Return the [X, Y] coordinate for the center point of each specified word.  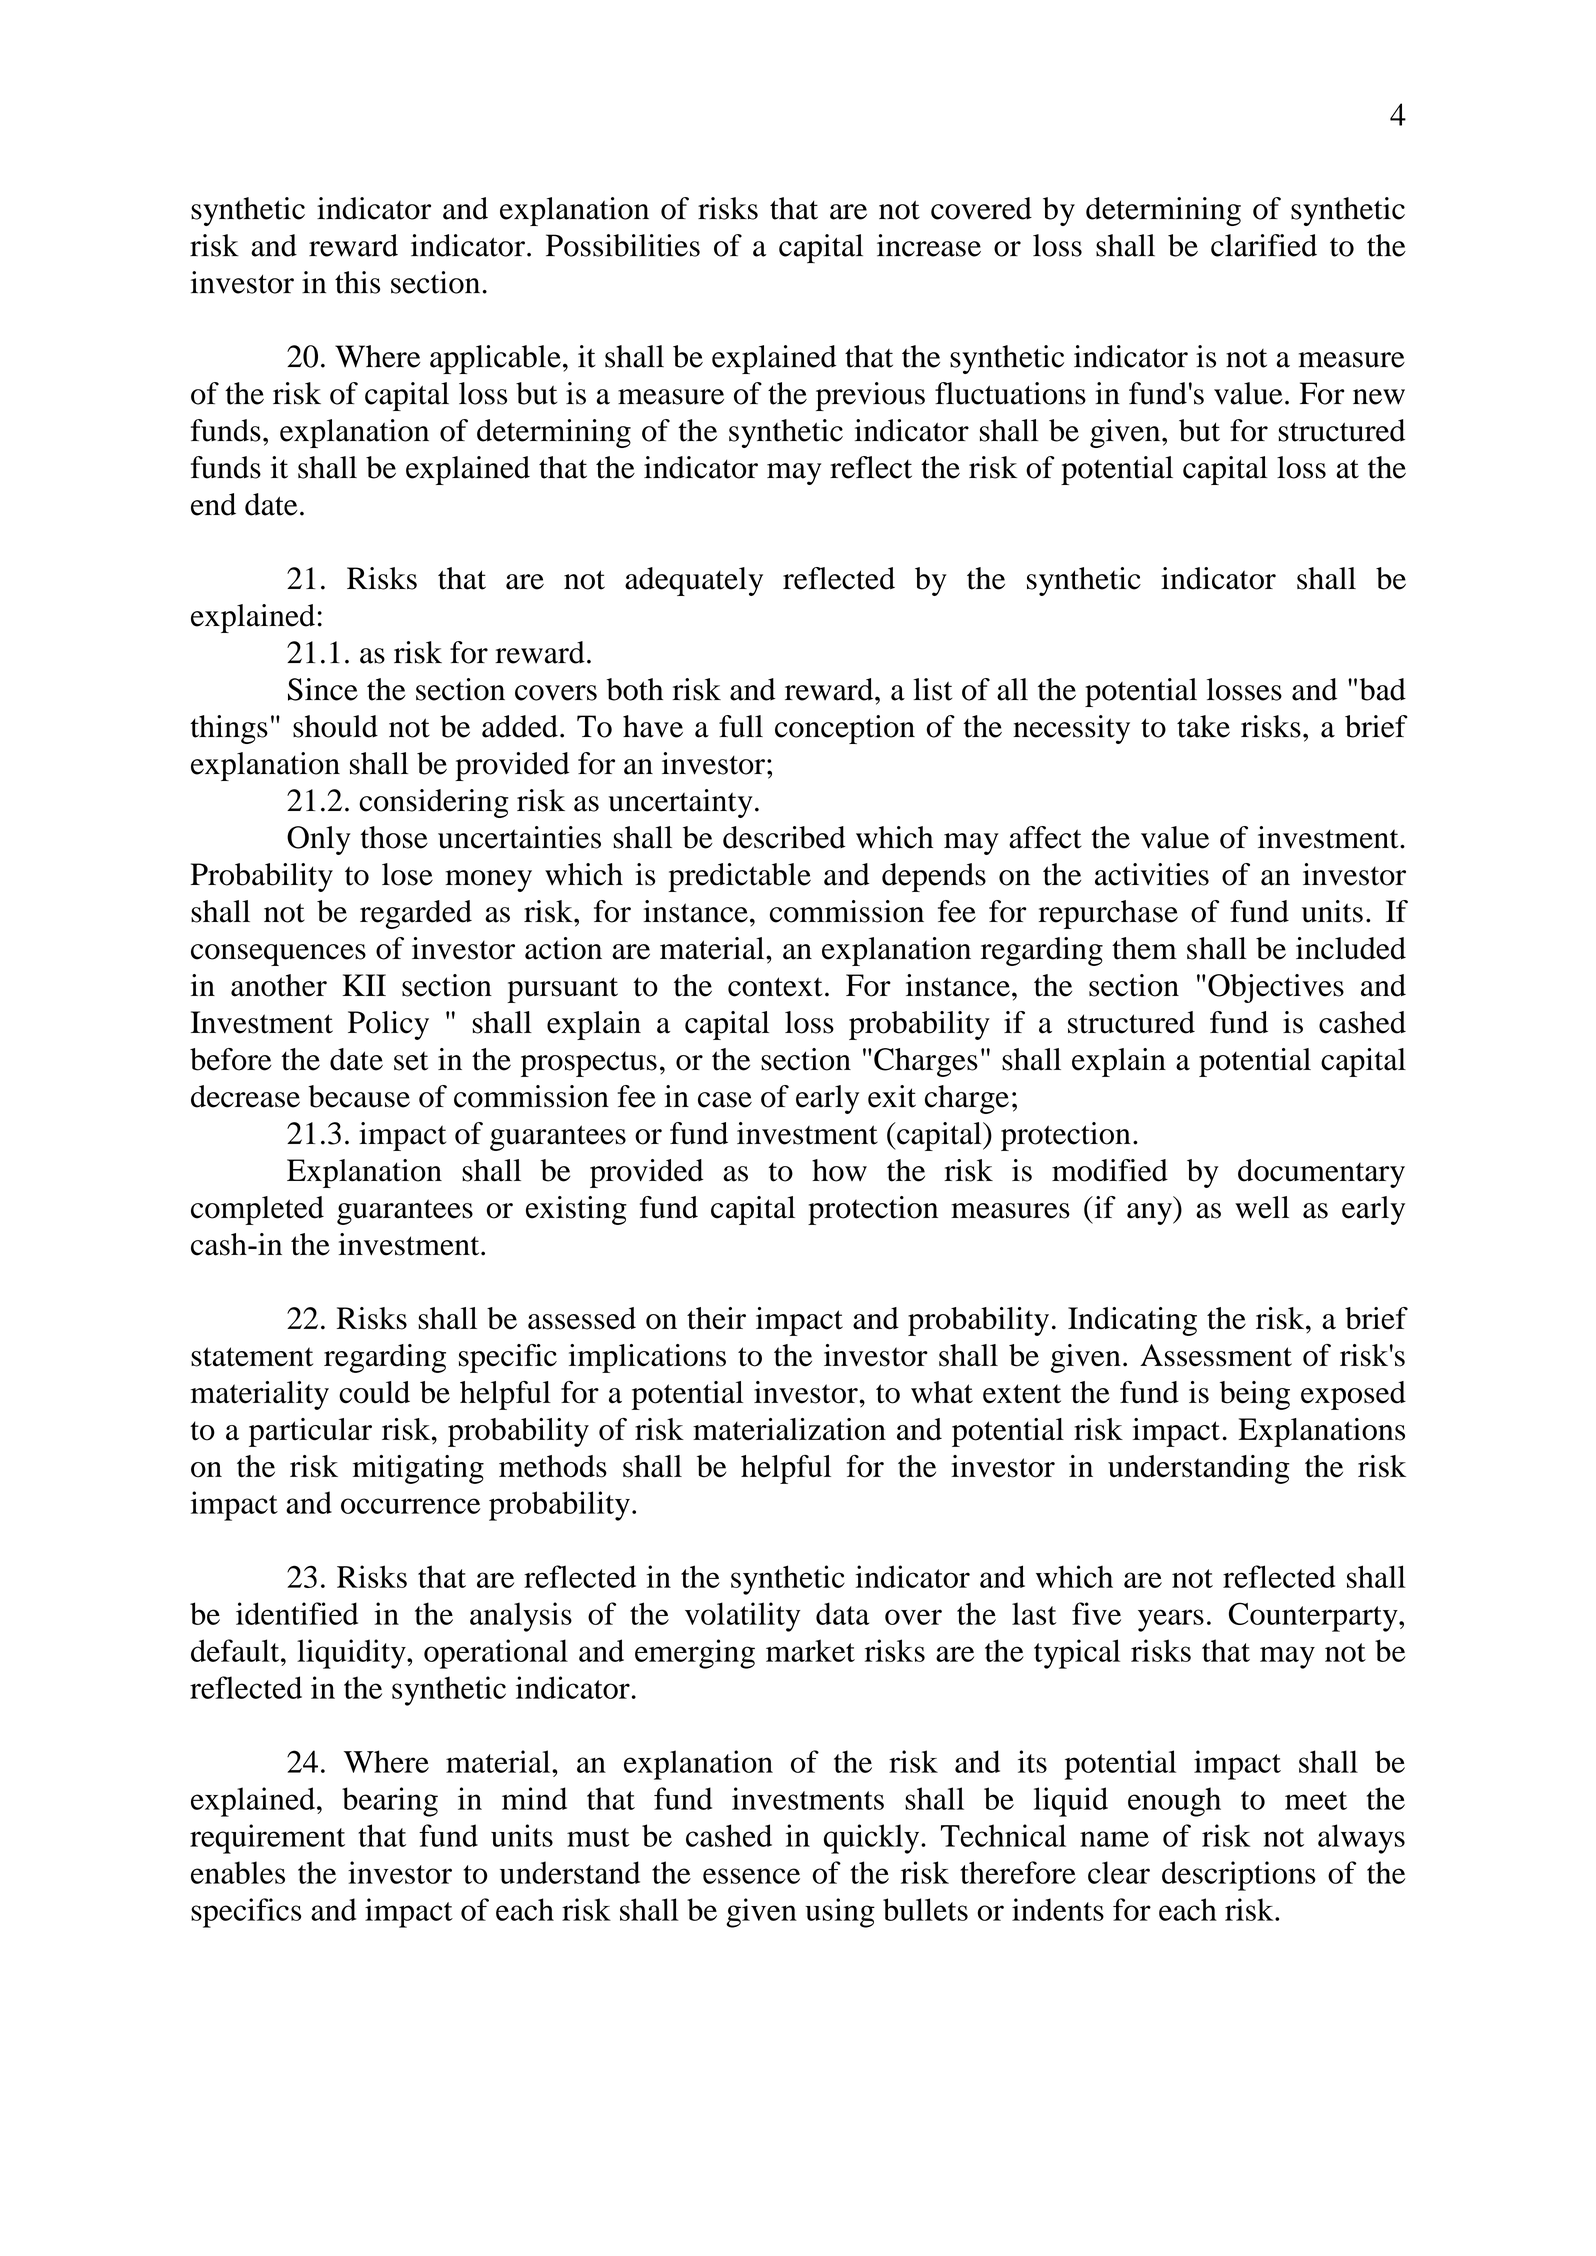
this [357, 282]
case [725, 1100]
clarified [1264, 245]
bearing [390, 1802]
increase [929, 245]
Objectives [1276, 988]
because [359, 1096]
